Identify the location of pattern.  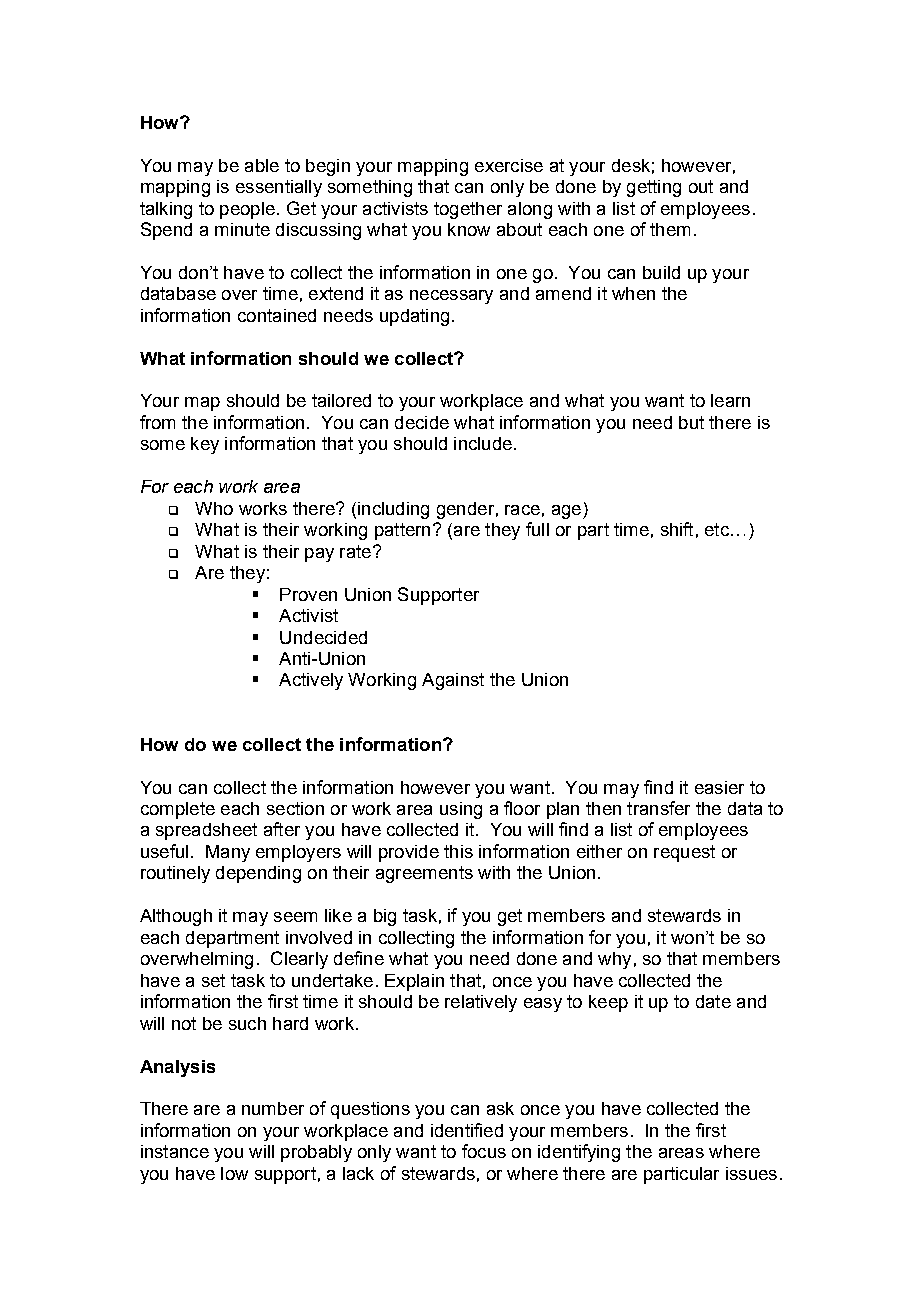
(402, 531).
